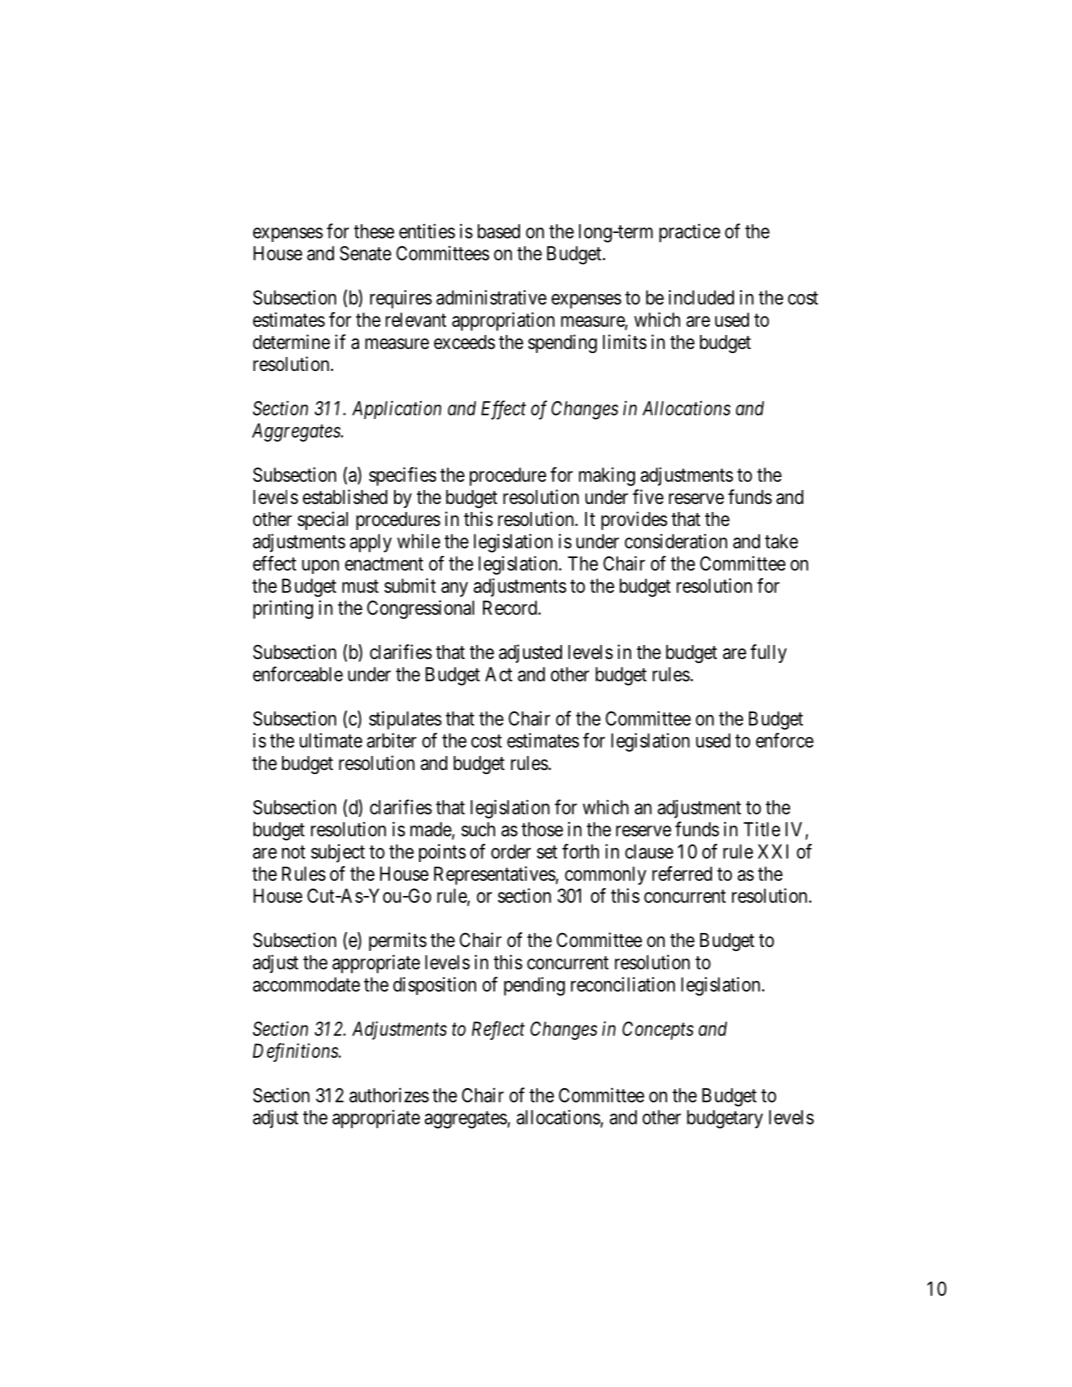 The height and width of the document is (1387, 1072). Describe the element at coordinates (658, 1030) in the document. I see `Concepts` at that location.
